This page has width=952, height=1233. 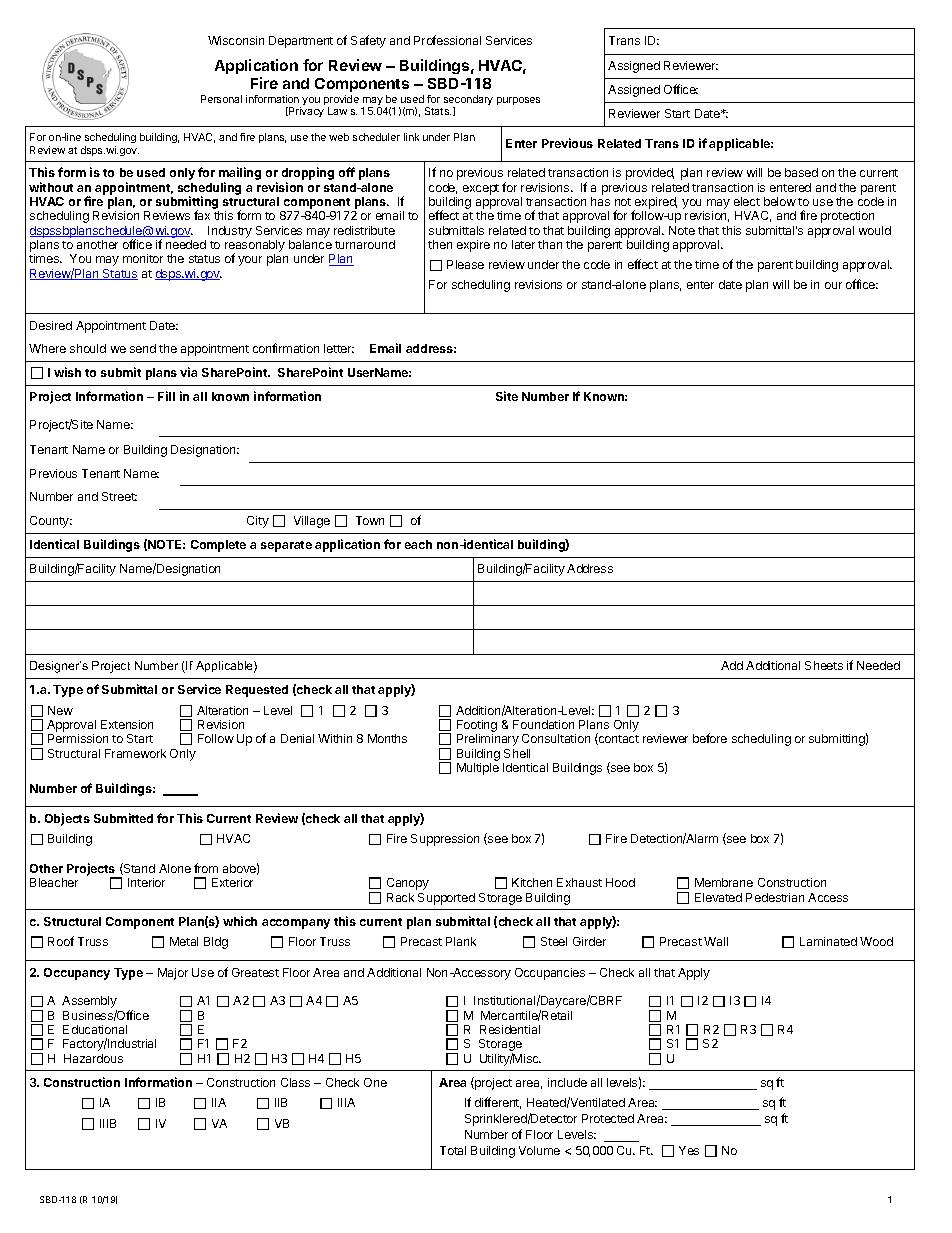 I want to click on Multiple, so click(x=478, y=769).
